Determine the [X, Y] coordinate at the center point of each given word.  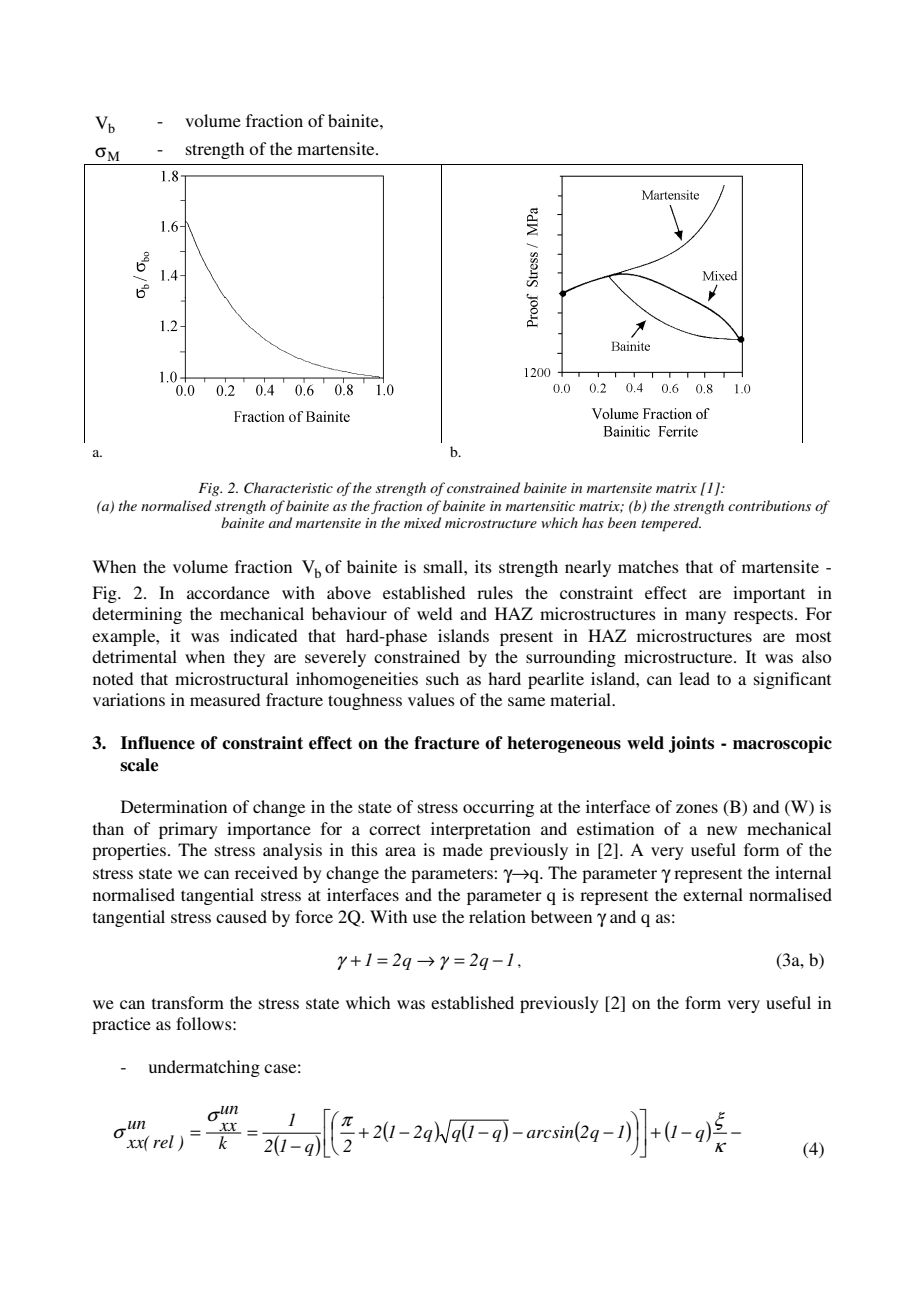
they [249, 658]
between [561, 916]
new [722, 830]
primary [188, 830]
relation [497, 916]
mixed [422, 522]
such [442, 678]
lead [694, 678]
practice [121, 1025]
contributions [769, 505]
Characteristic [288, 488]
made [463, 849]
